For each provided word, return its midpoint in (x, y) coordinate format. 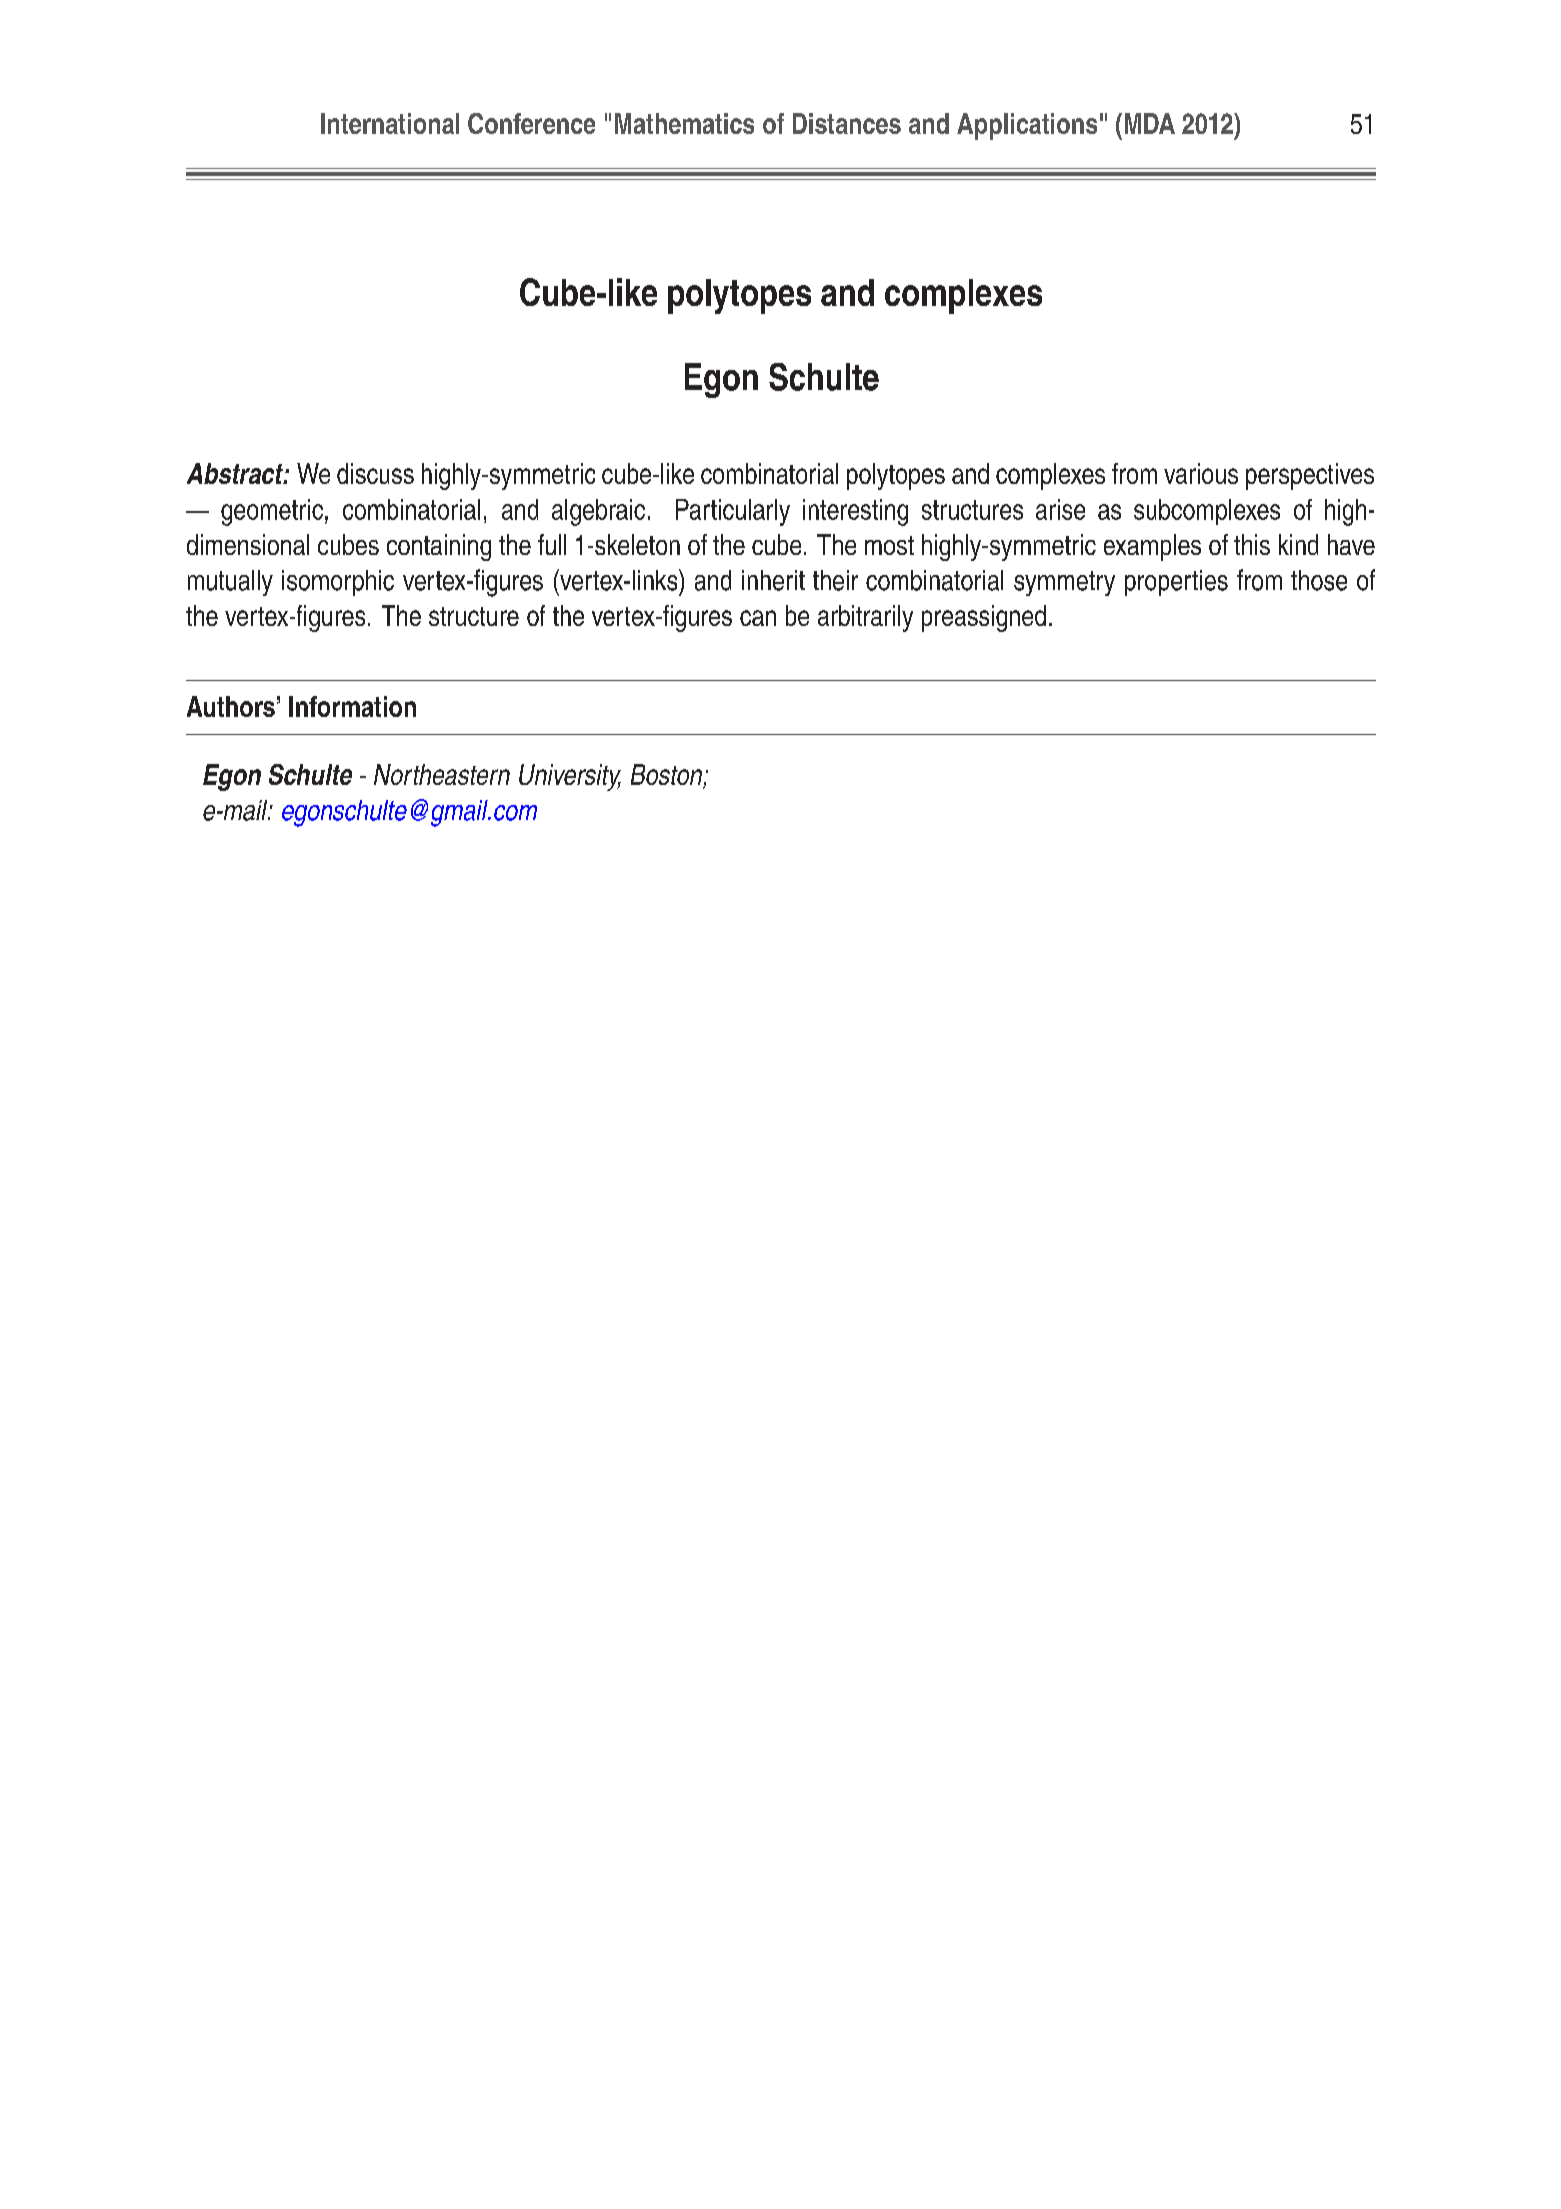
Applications (1027, 126)
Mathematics (684, 123)
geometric (272, 512)
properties (1176, 583)
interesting (855, 512)
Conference (531, 123)
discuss (375, 473)
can (758, 618)
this (1252, 544)
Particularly (733, 512)
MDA (1150, 123)
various (1201, 473)
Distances (847, 123)
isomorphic (338, 583)
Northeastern (442, 774)
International (390, 123)
